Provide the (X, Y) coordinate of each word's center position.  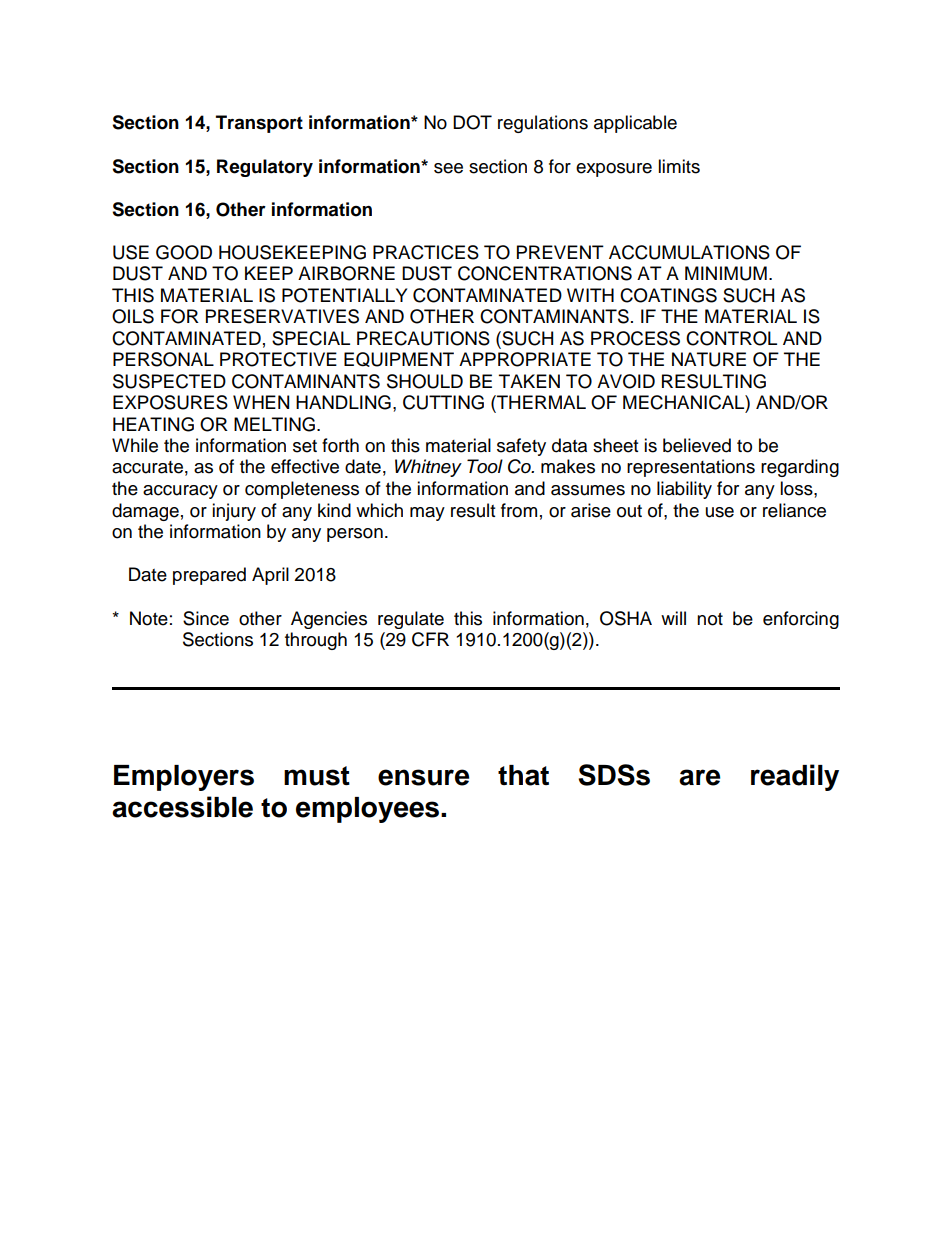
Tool (485, 466)
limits (679, 166)
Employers (184, 778)
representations (691, 468)
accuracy (180, 492)
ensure (423, 777)
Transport (259, 124)
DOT (472, 122)
